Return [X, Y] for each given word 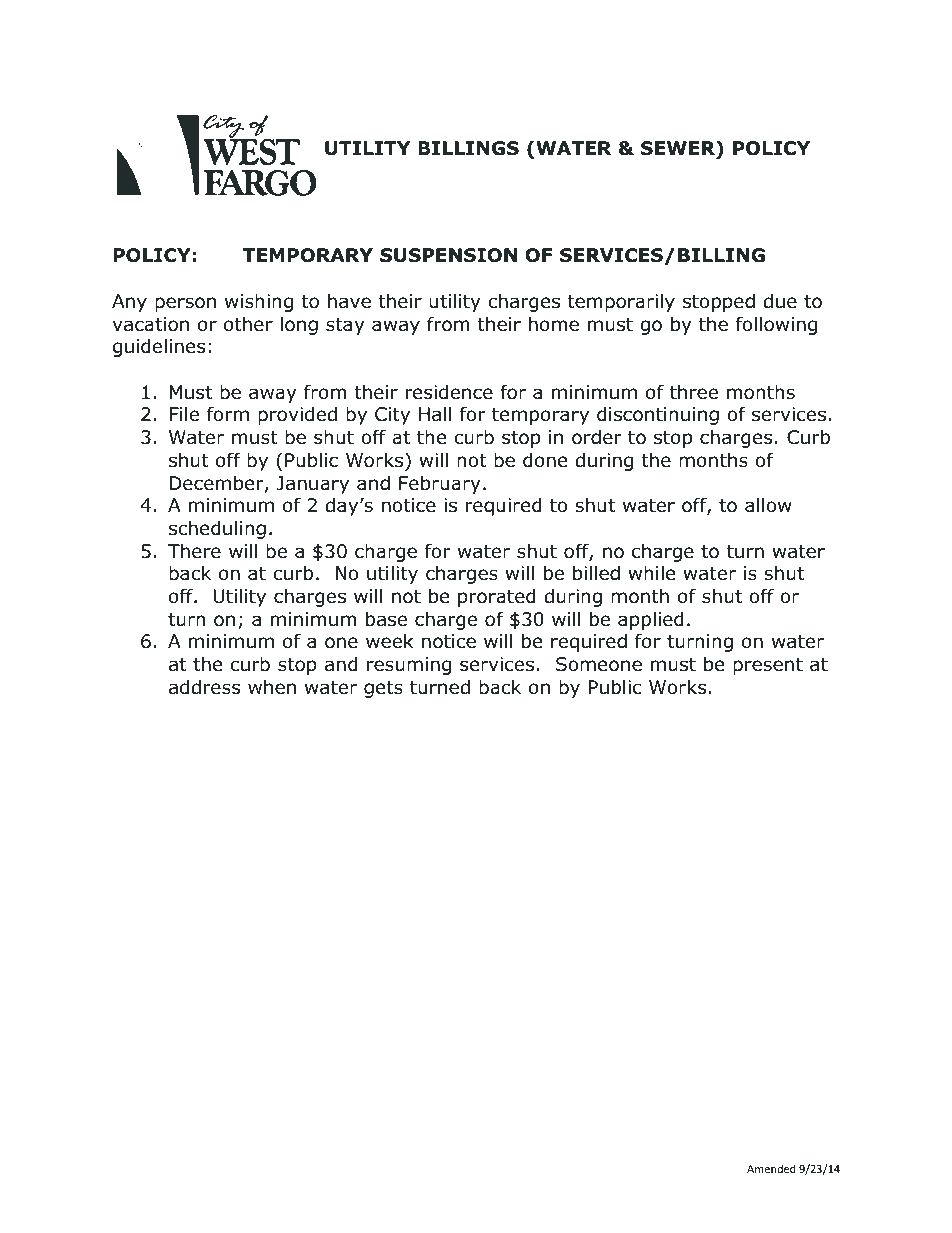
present [768, 666]
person [185, 304]
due [780, 301]
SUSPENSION [448, 255]
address [204, 687]
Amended [771, 1168]
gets [383, 689]
